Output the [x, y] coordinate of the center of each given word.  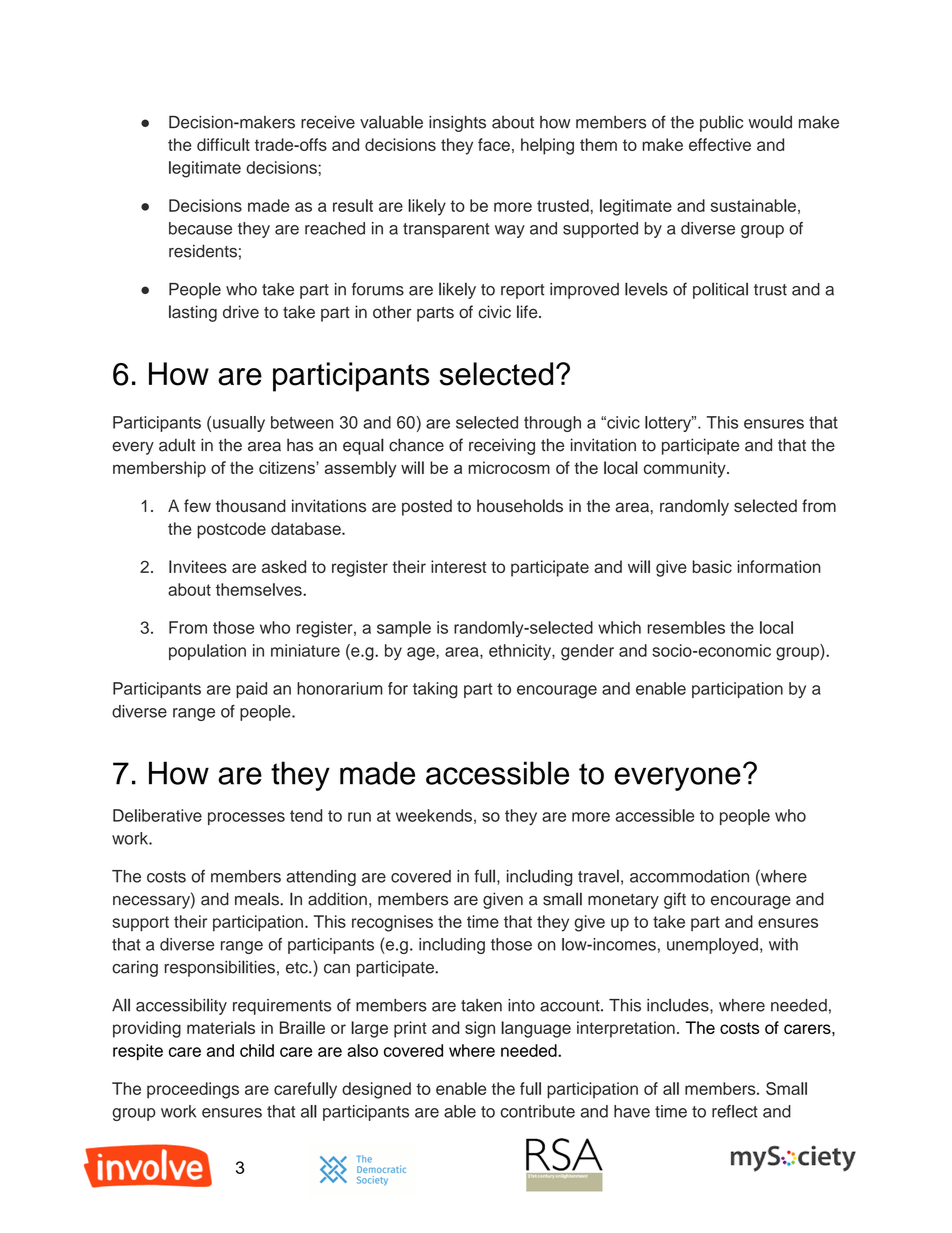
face [494, 144]
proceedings [193, 1090]
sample [404, 629]
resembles [686, 627]
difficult [223, 144]
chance [416, 445]
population [207, 652]
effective [720, 144]
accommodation [689, 876]
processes [246, 818]
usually [239, 424]
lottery [669, 424]
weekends [434, 815]
